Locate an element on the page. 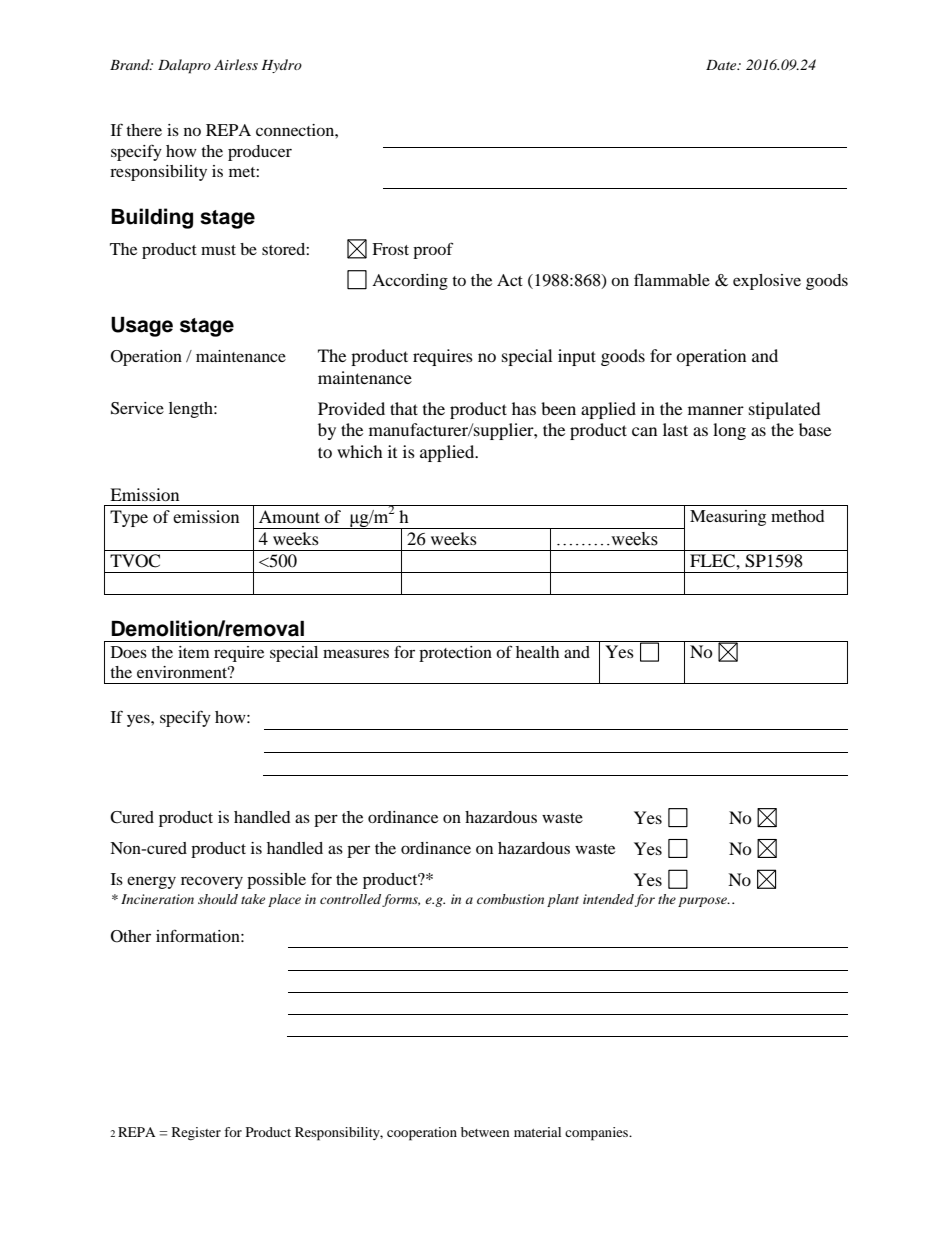 The image size is (952, 1233). Date is located at coordinates (722, 65).
